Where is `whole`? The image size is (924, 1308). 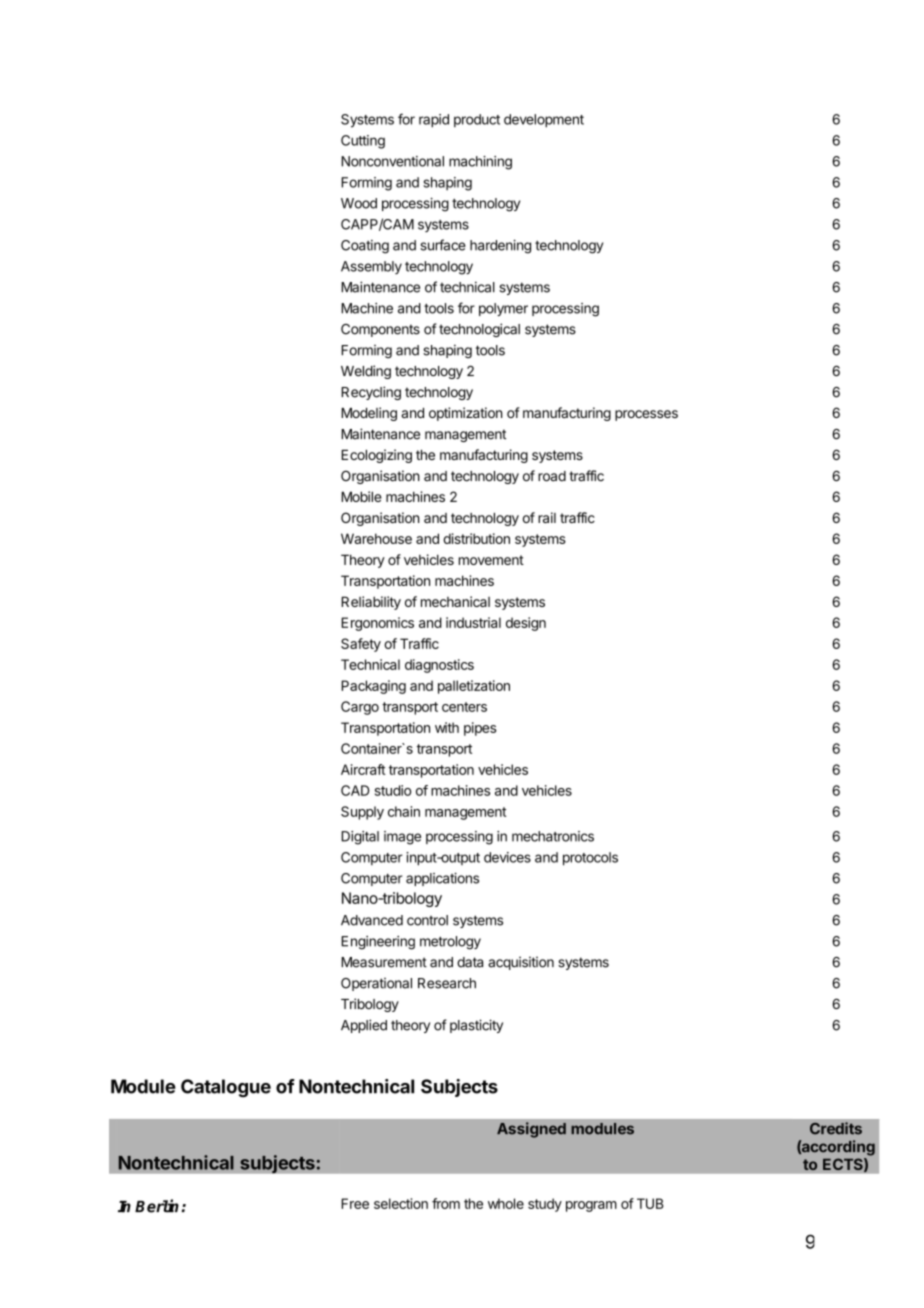 whole is located at coordinates (506, 1203).
